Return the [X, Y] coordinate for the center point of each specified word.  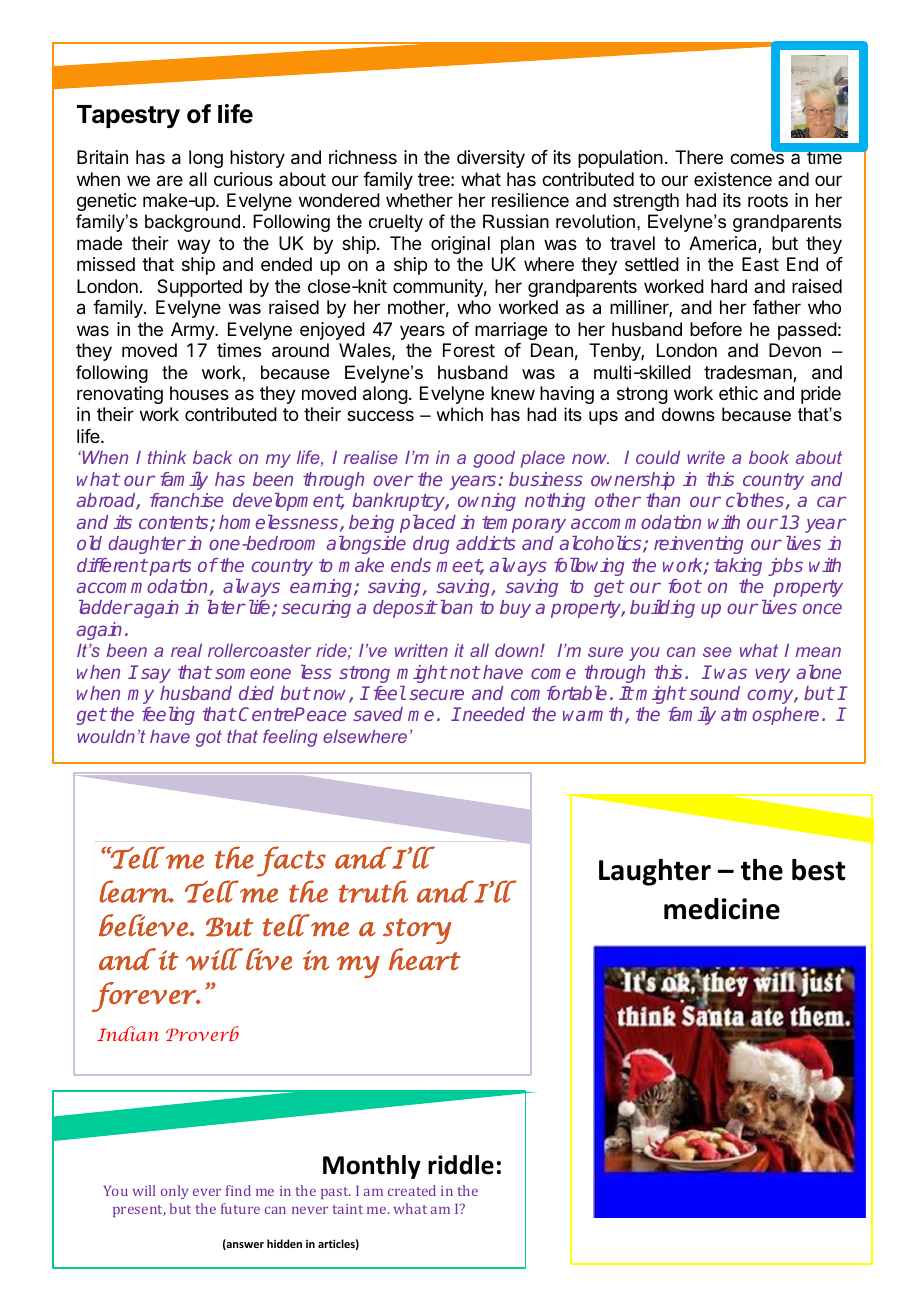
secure [437, 694]
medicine [722, 909]
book [769, 457]
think [167, 457]
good [494, 459]
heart [425, 959]
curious [243, 179]
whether [419, 200]
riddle [461, 1165]
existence [733, 179]
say [156, 675]
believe [144, 925]
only [174, 1192]
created [412, 1190]
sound [715, 693]
